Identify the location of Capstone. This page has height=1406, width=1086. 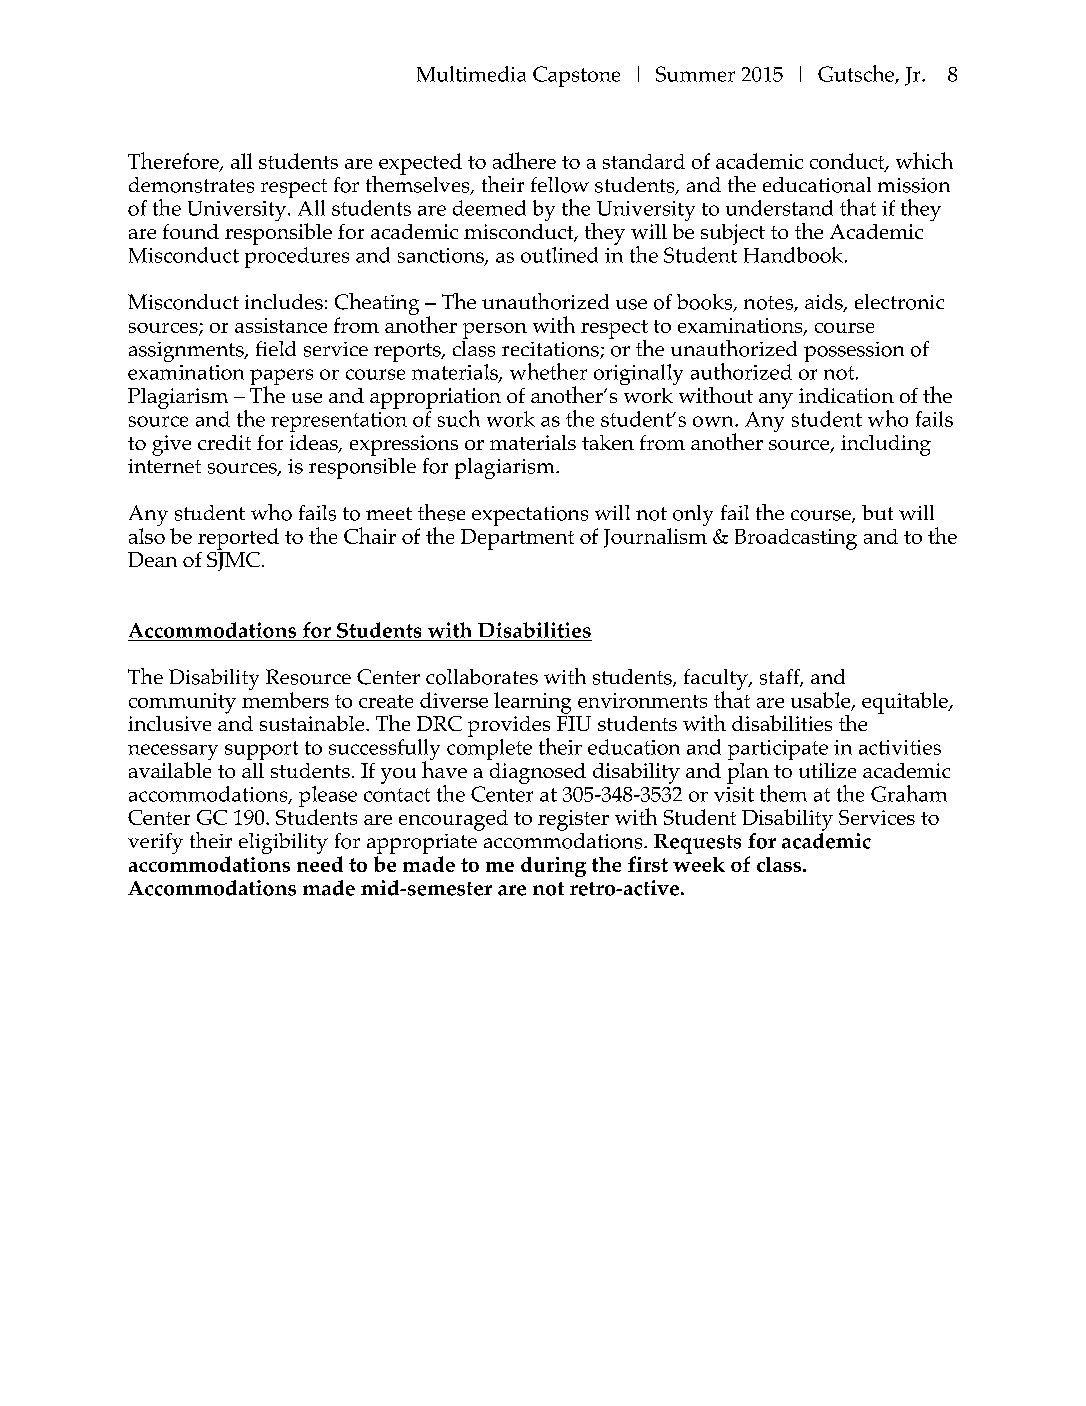
(576, 76).
